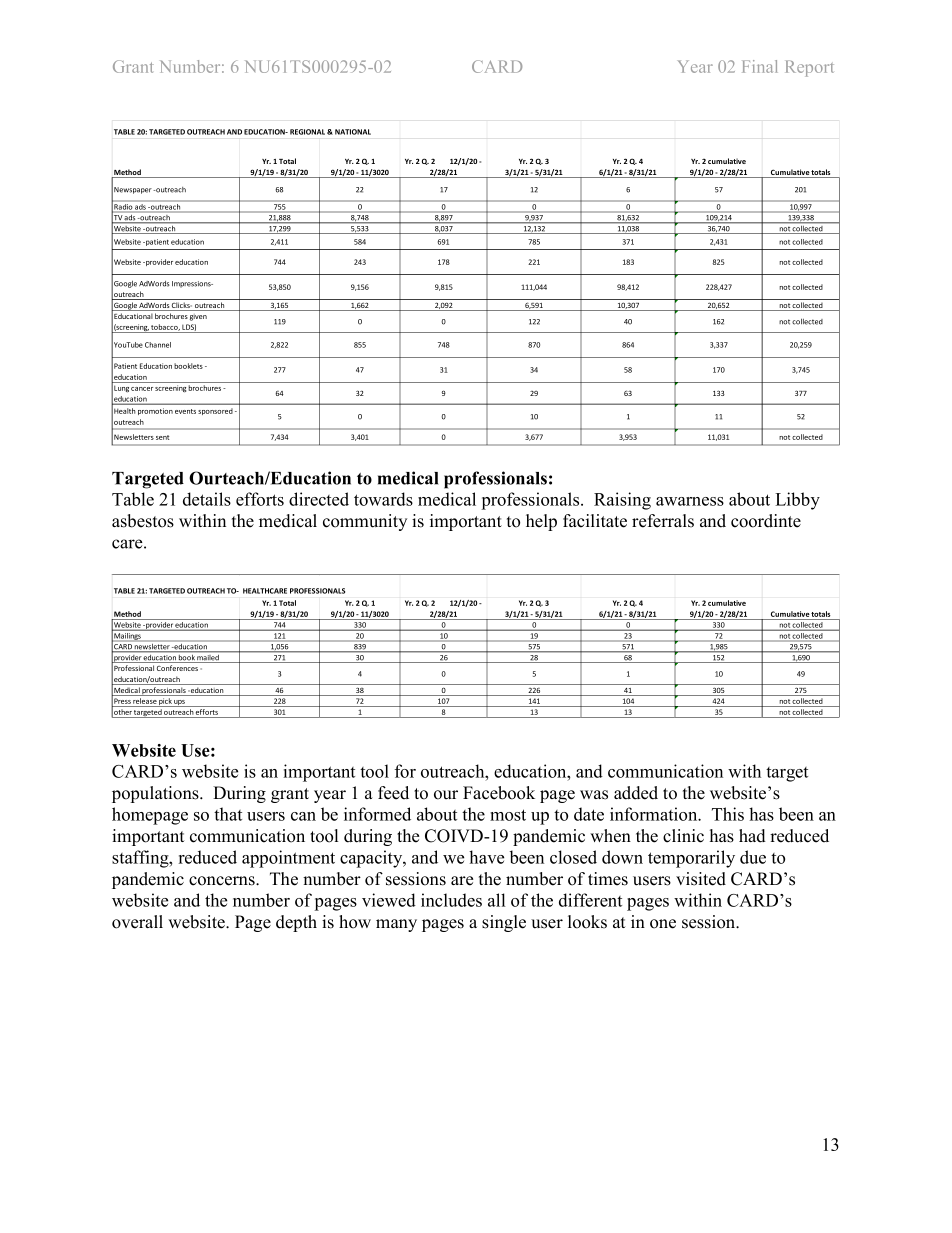 Image resolution: width=952 pixels, height=1233 pixels. What do you see at coordinates (165, 327) in the screenshot?
I see `tobacco` at bounding box center [165, 327].
